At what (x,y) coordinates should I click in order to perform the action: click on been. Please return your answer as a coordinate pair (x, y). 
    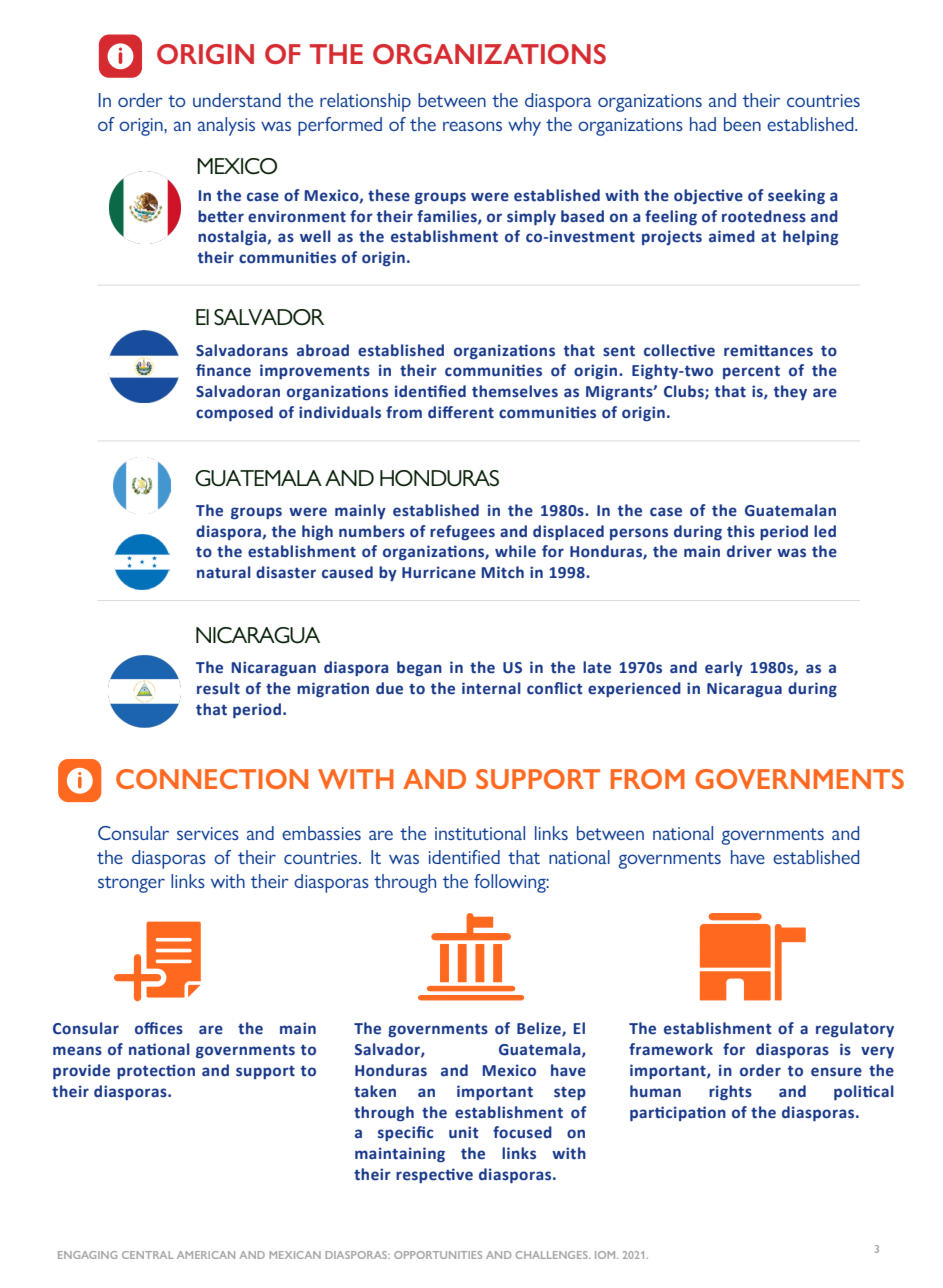
    Looking at the image, I should click on (742, 124).
